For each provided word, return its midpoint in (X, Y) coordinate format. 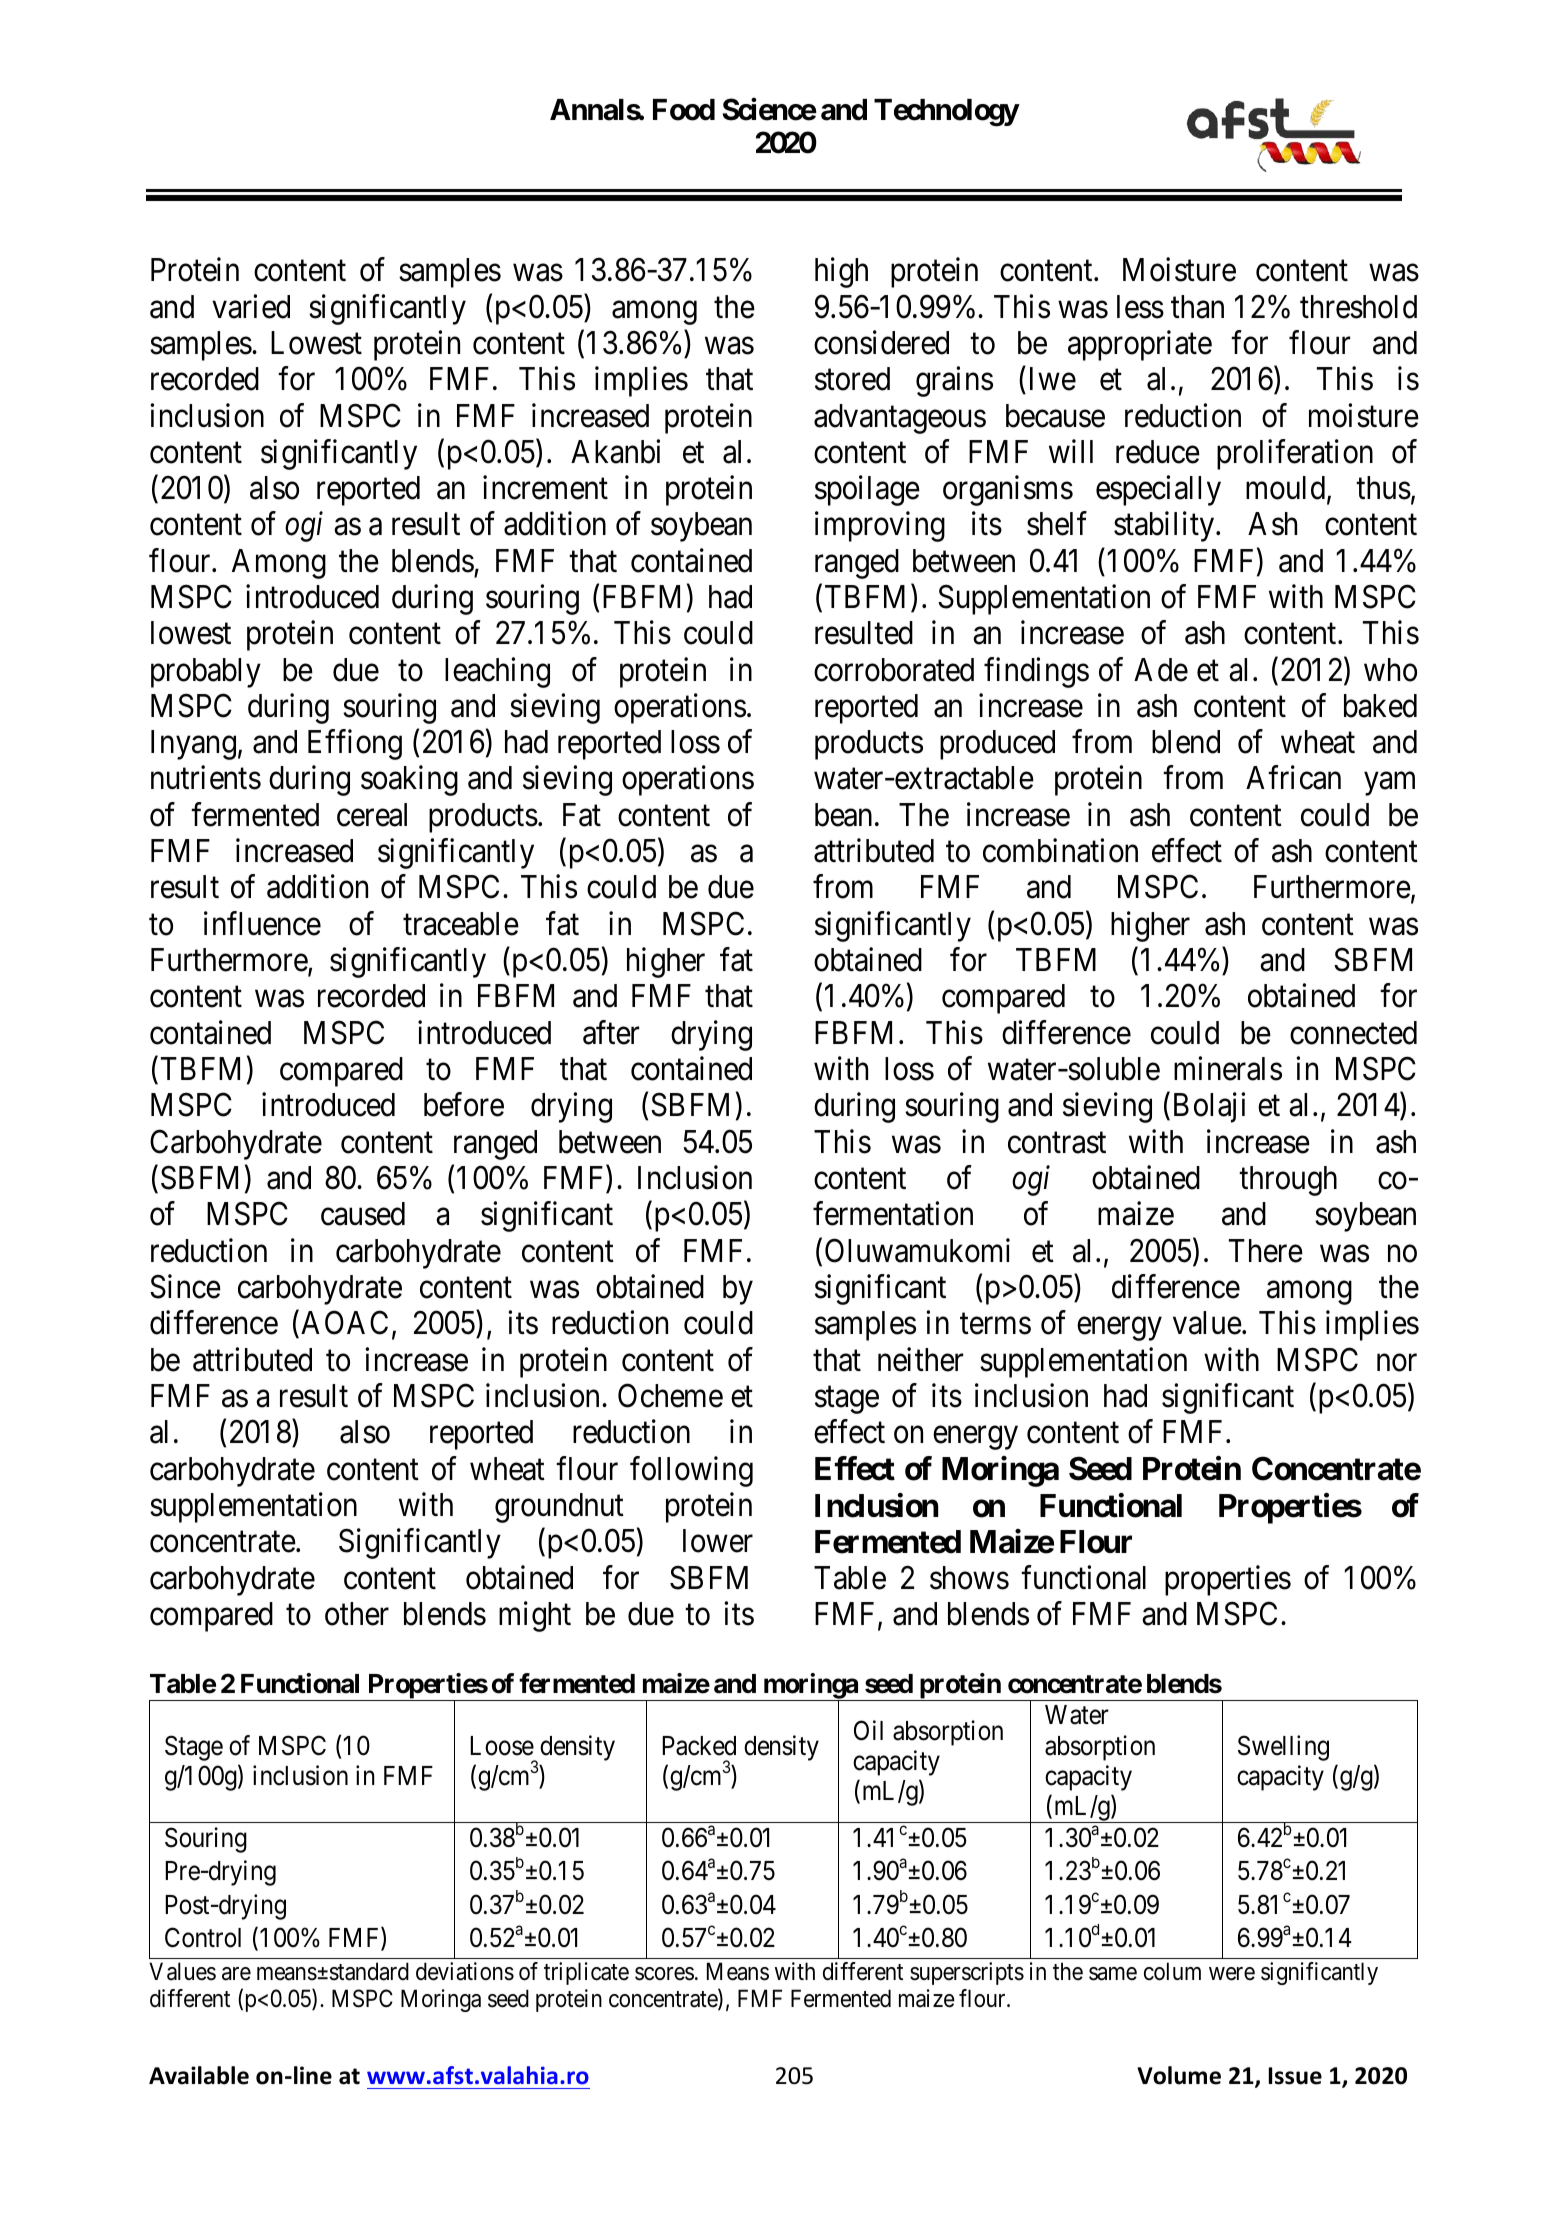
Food (684, 110)
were (1232, 1974)
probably (206, 673)
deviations (465, 1971)
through (1288, 1181)
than (1197, 307)
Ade (1161, 670)
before (464, 1105)
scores (664, 1974)
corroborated (894, 670)
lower (718, 1541)
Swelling (1283, 1748)
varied (251, 306)
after (611, 1032)
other (357, 1614)
